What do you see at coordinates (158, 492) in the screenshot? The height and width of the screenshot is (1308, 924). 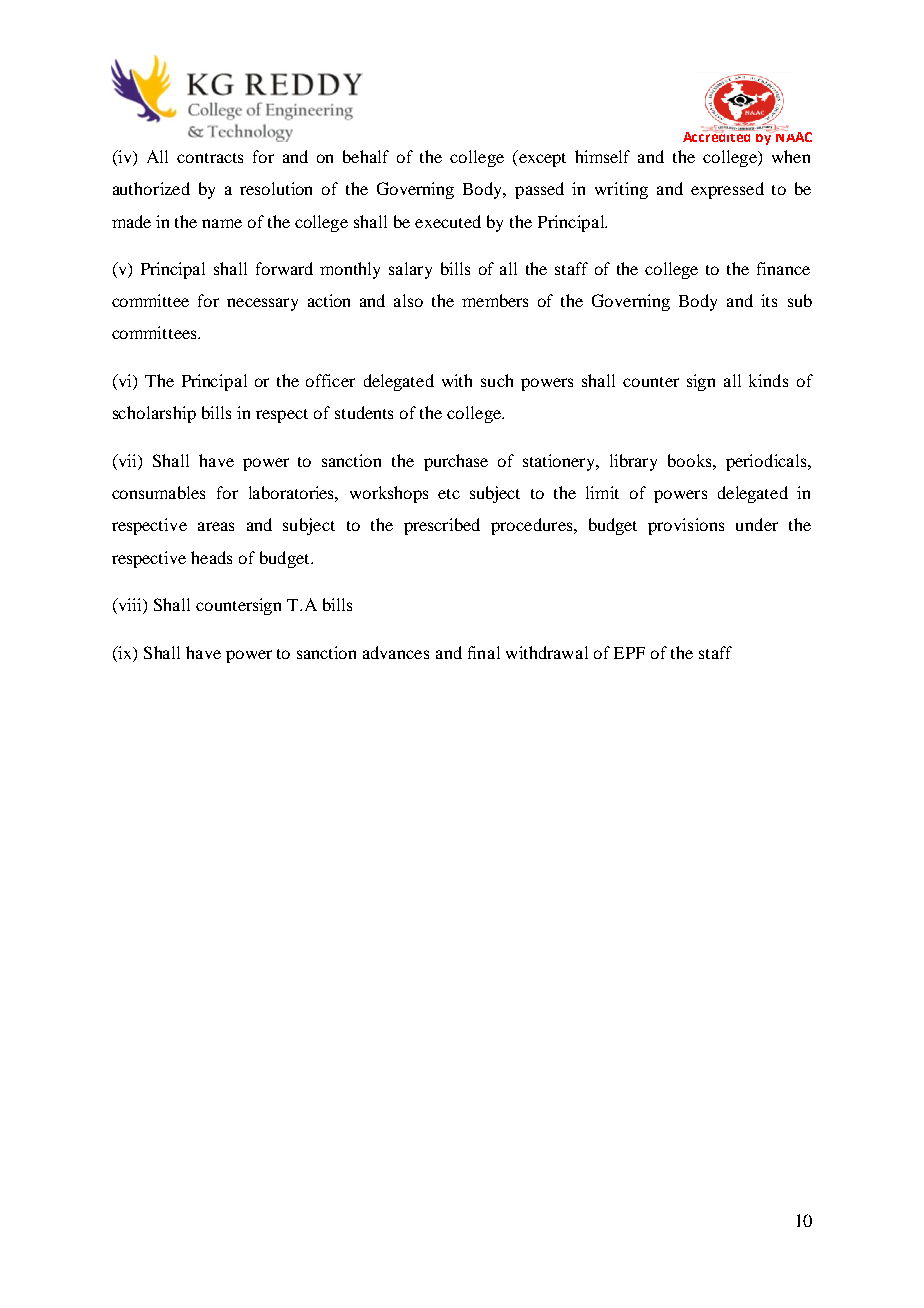 I see `consumables` at bounding box center [158, 492].
